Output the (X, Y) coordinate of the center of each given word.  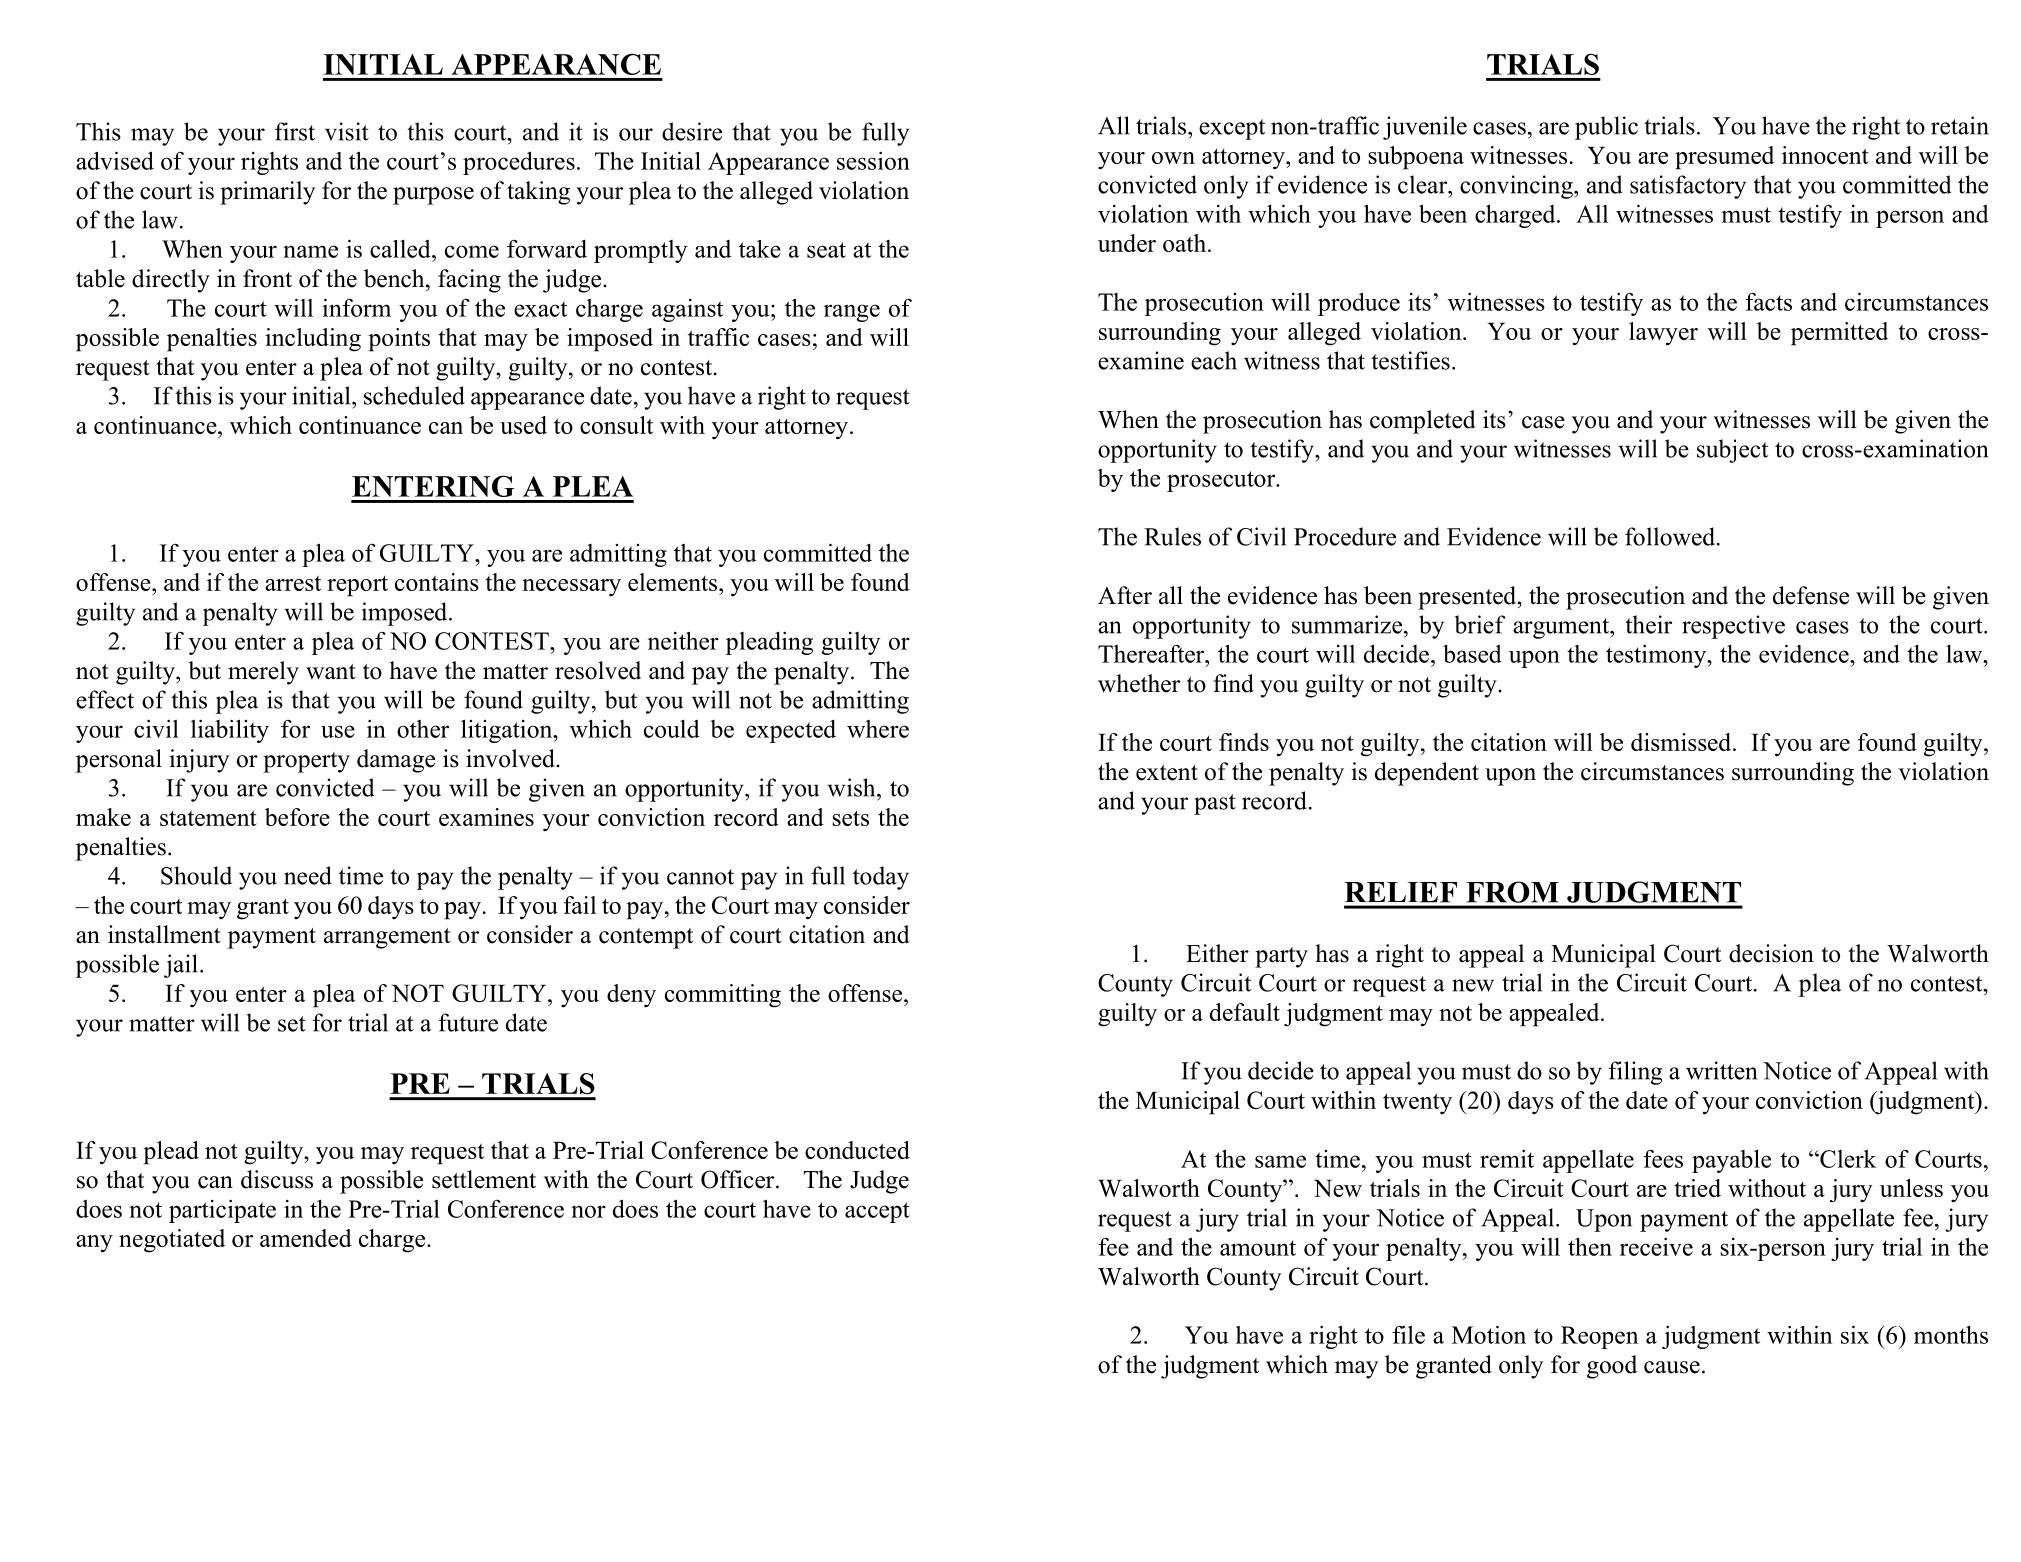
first (295, 131)
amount (1258, 1248)
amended (306, 1238)
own (1173, 158)
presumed (1724, 158)
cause (1672, 1367)
